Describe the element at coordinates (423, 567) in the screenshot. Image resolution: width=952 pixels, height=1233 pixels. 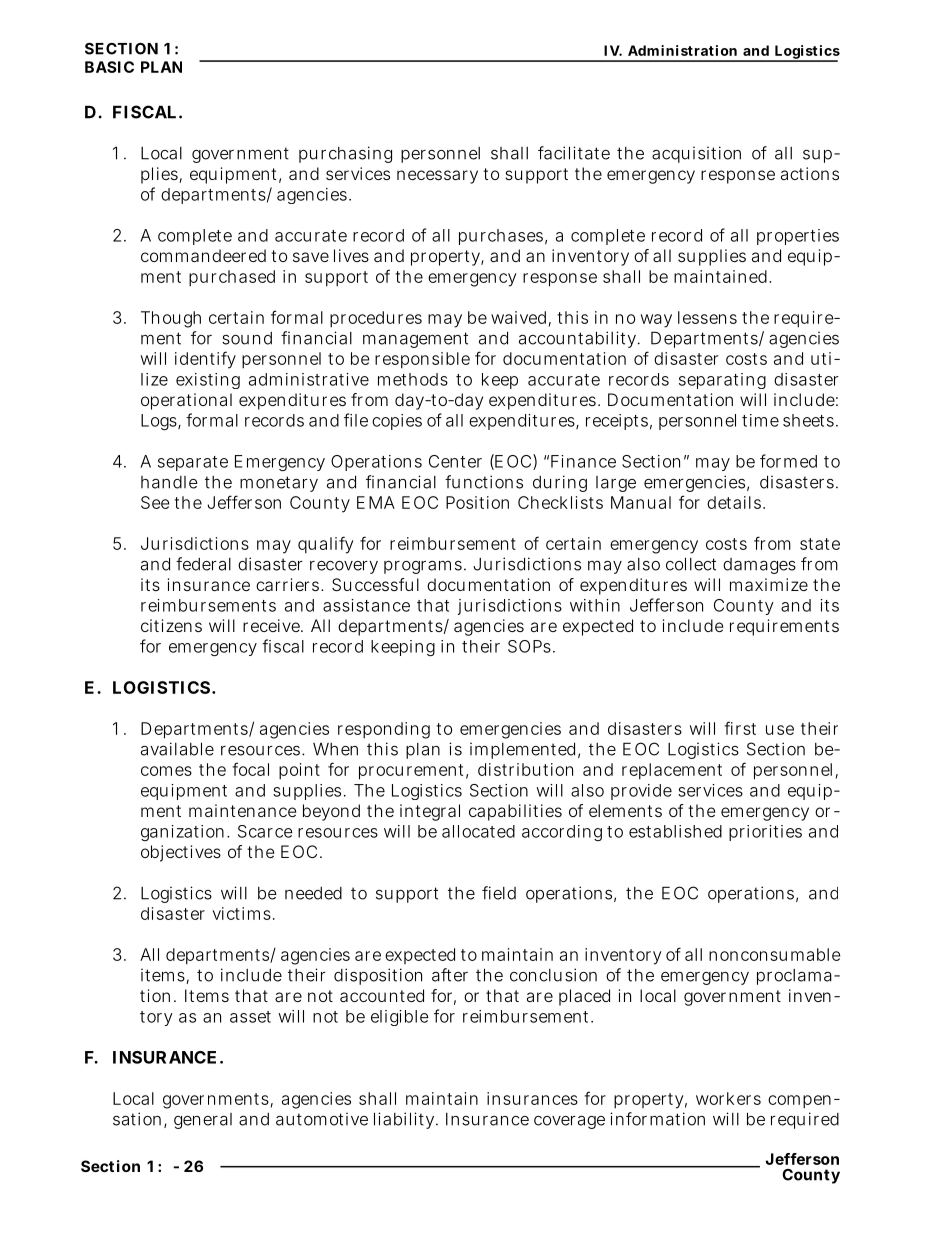
I see `programs` at that location.
